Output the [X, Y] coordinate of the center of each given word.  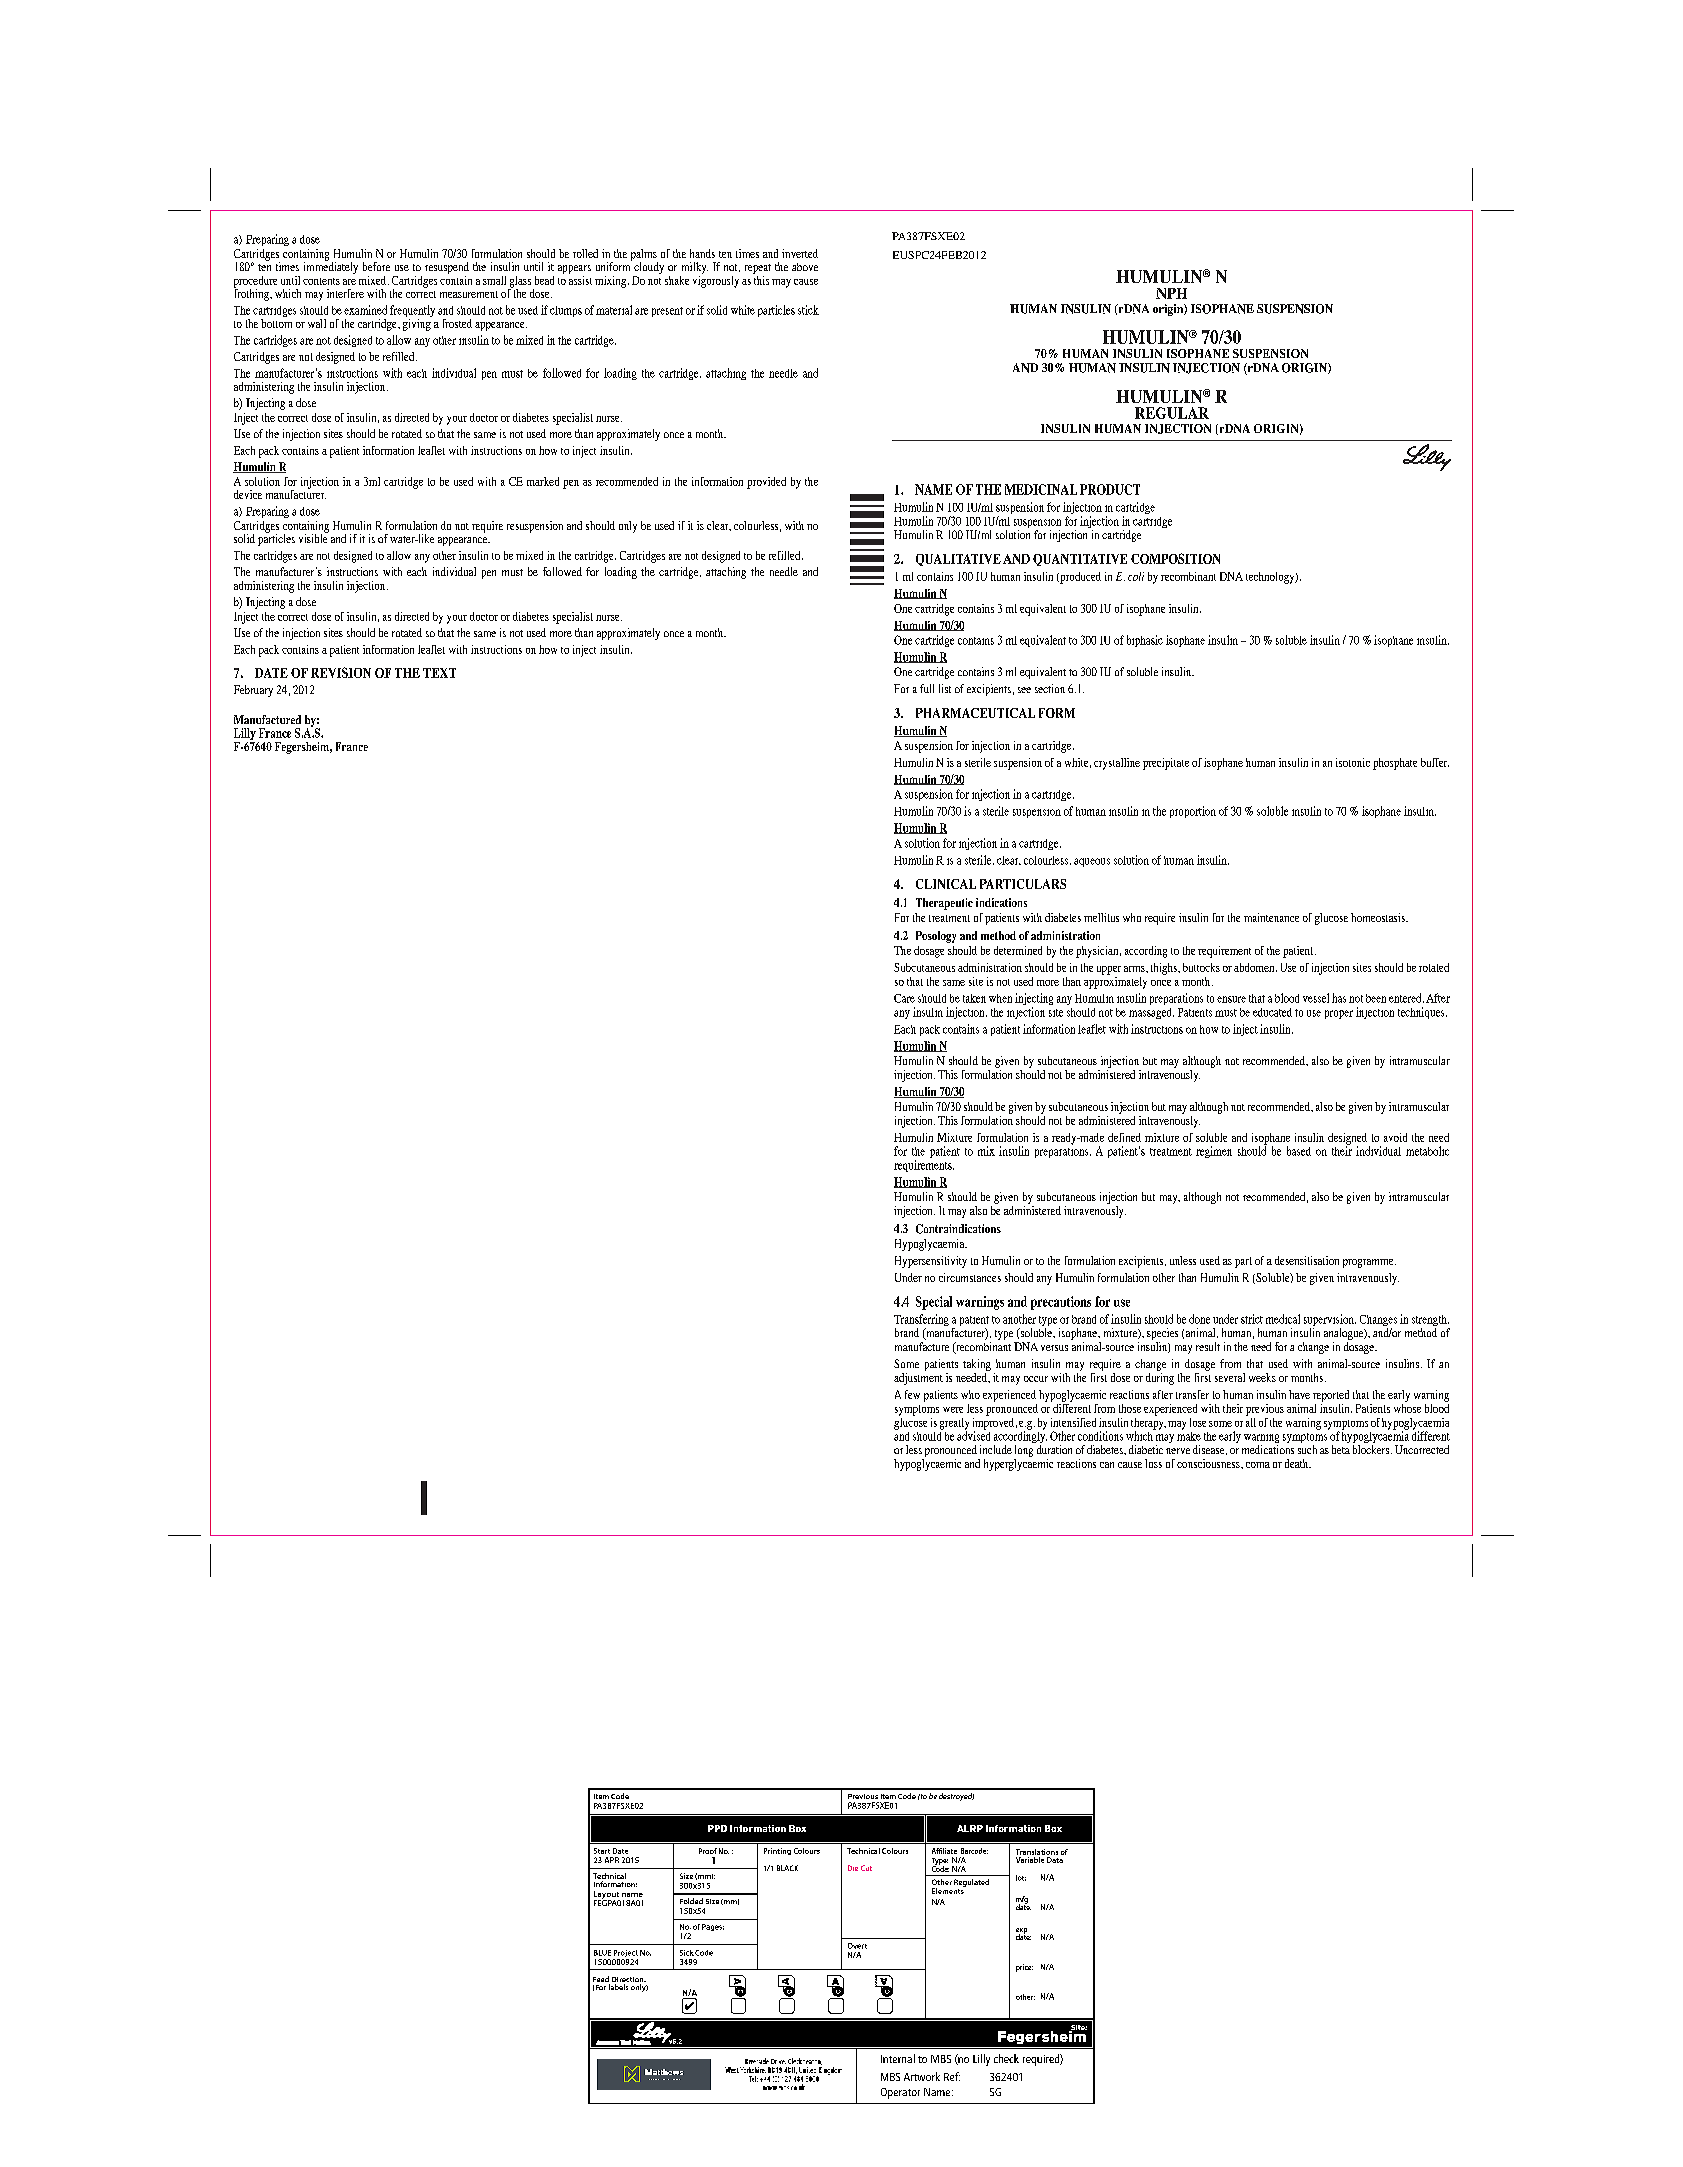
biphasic [1145, 641]
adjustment [918, 1377]
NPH [1171, 293]
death [1298, 1463]
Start [602, 1851]
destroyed [956, 1797]
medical [1283, 1319]
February [253, 691]
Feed [601, 1980]
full [927, 688]
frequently [412, 312]
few [912, 1394]
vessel [1316, 998]
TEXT [439, 673]
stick [808, 310]
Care [904, 998]
